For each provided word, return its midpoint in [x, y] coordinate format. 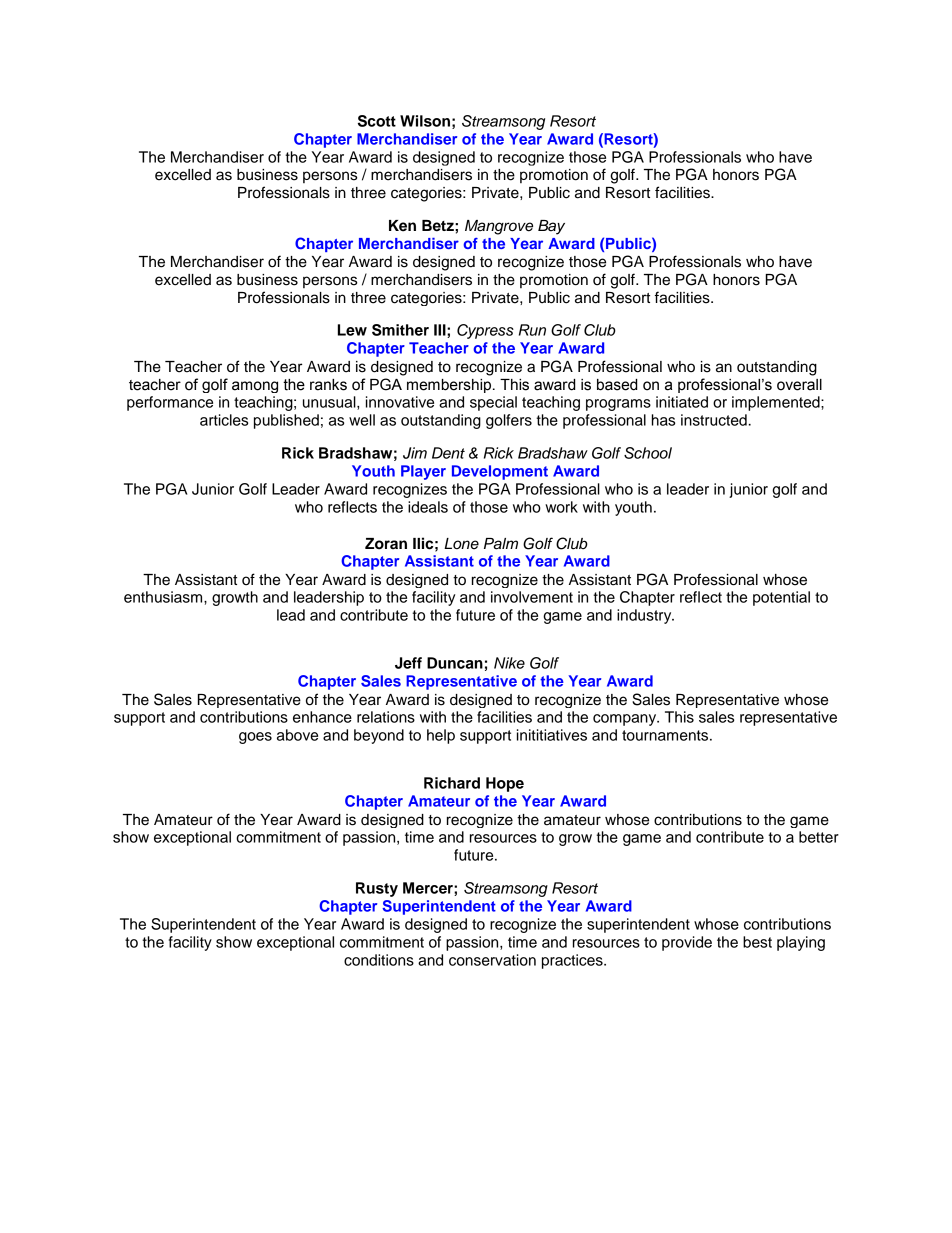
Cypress [485, 331]
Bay [551, 227]
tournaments [666, 735]
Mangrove [499, 227]
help [441, 736]
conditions [379, 960]
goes [255, 738]
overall [799, 385]
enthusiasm [164, 597]
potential [781, 598]
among [255, 387]
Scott [377, 121]
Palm [501, 544]
